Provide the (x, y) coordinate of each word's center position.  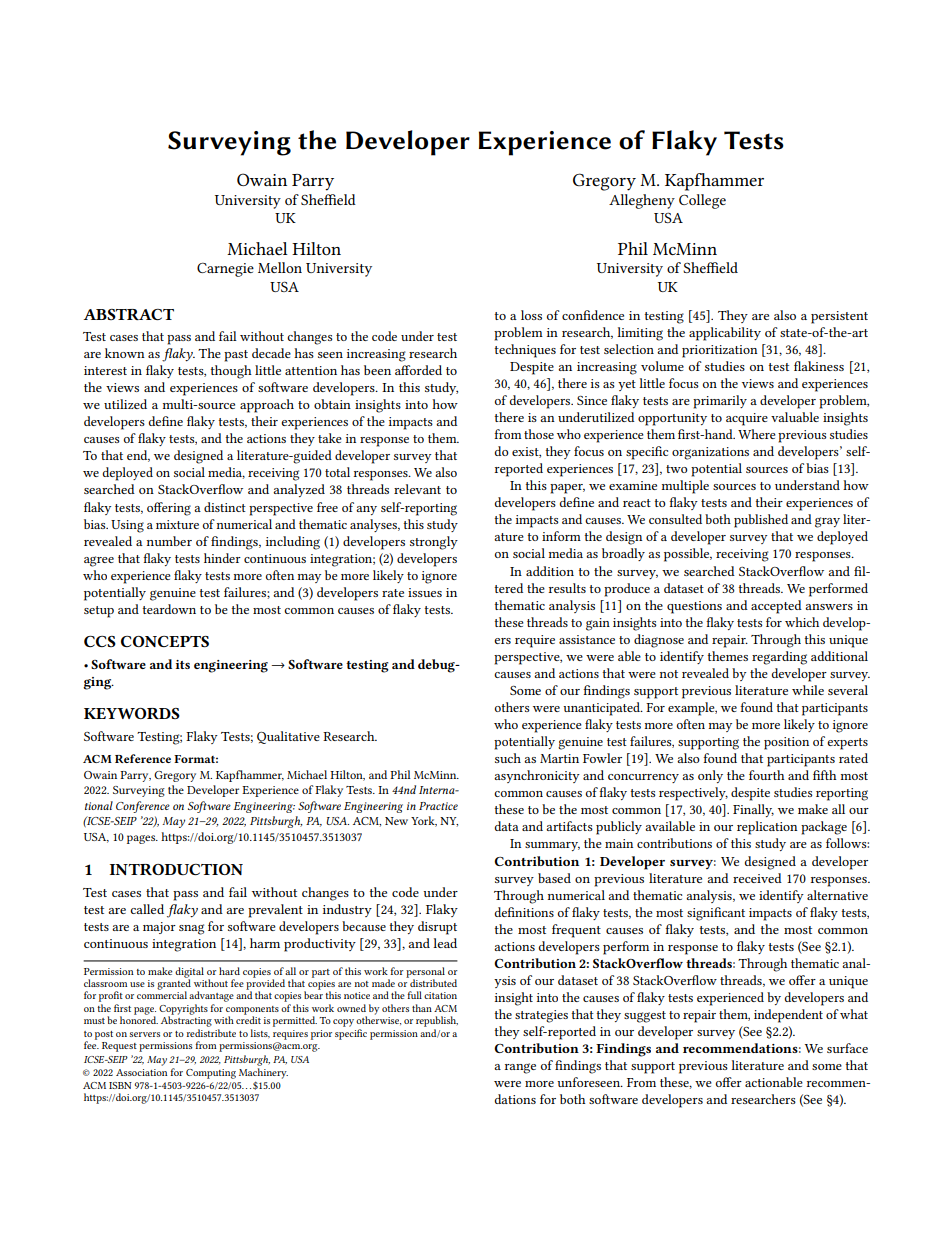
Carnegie (225, 270)
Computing (211, 1074)
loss (531, 315)
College (702, 201)
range (520, 1068)
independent (788, 1016)
